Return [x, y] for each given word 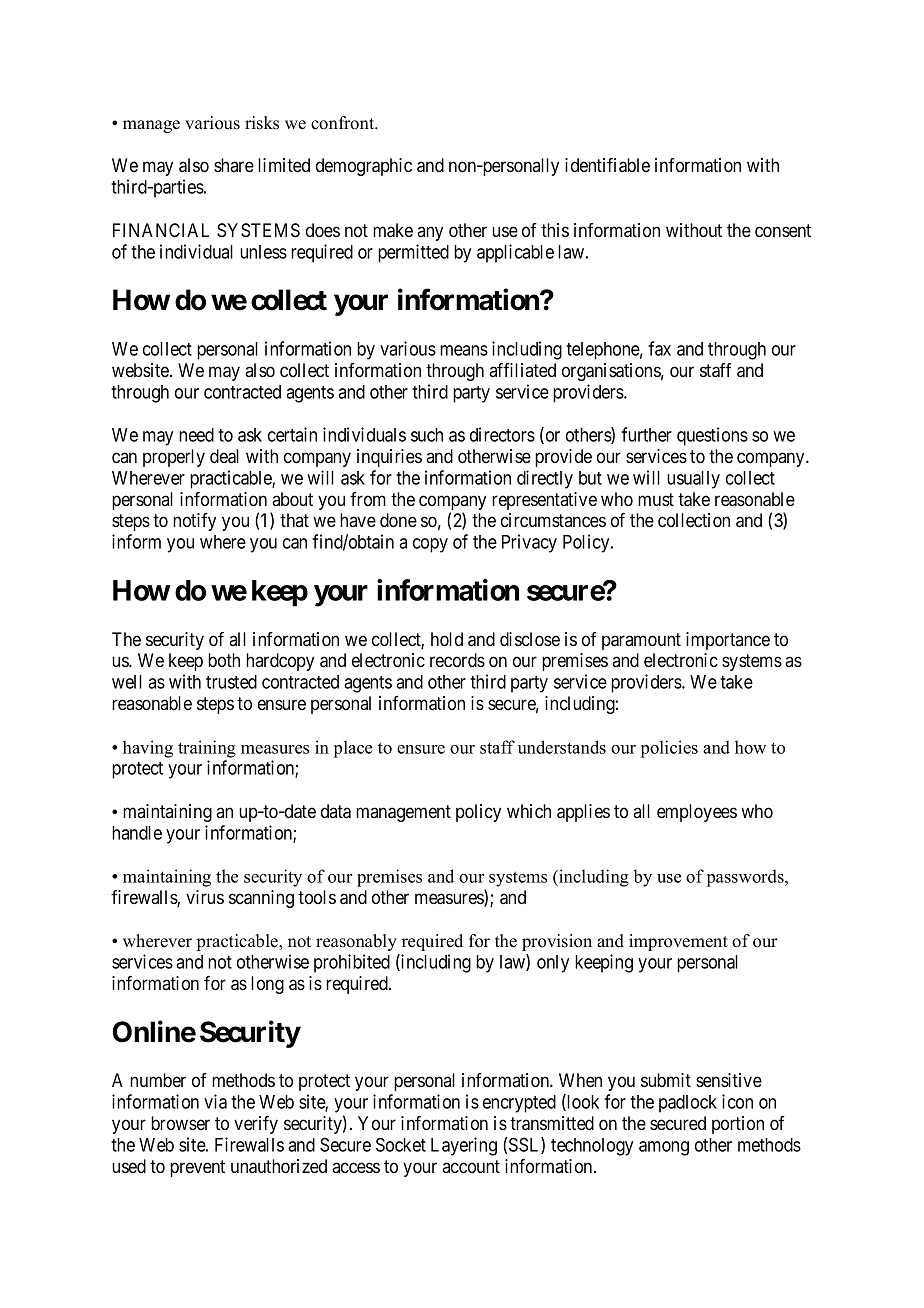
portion [738, 1125]
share [234, 165]
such [427, 435]
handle [137, 833]
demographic [364, 167]
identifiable [607, 165]
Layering [464, 1146]
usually [693, 480]
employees [697, 813]
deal [224, 456]
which [529, 811]
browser [180, 1123]
